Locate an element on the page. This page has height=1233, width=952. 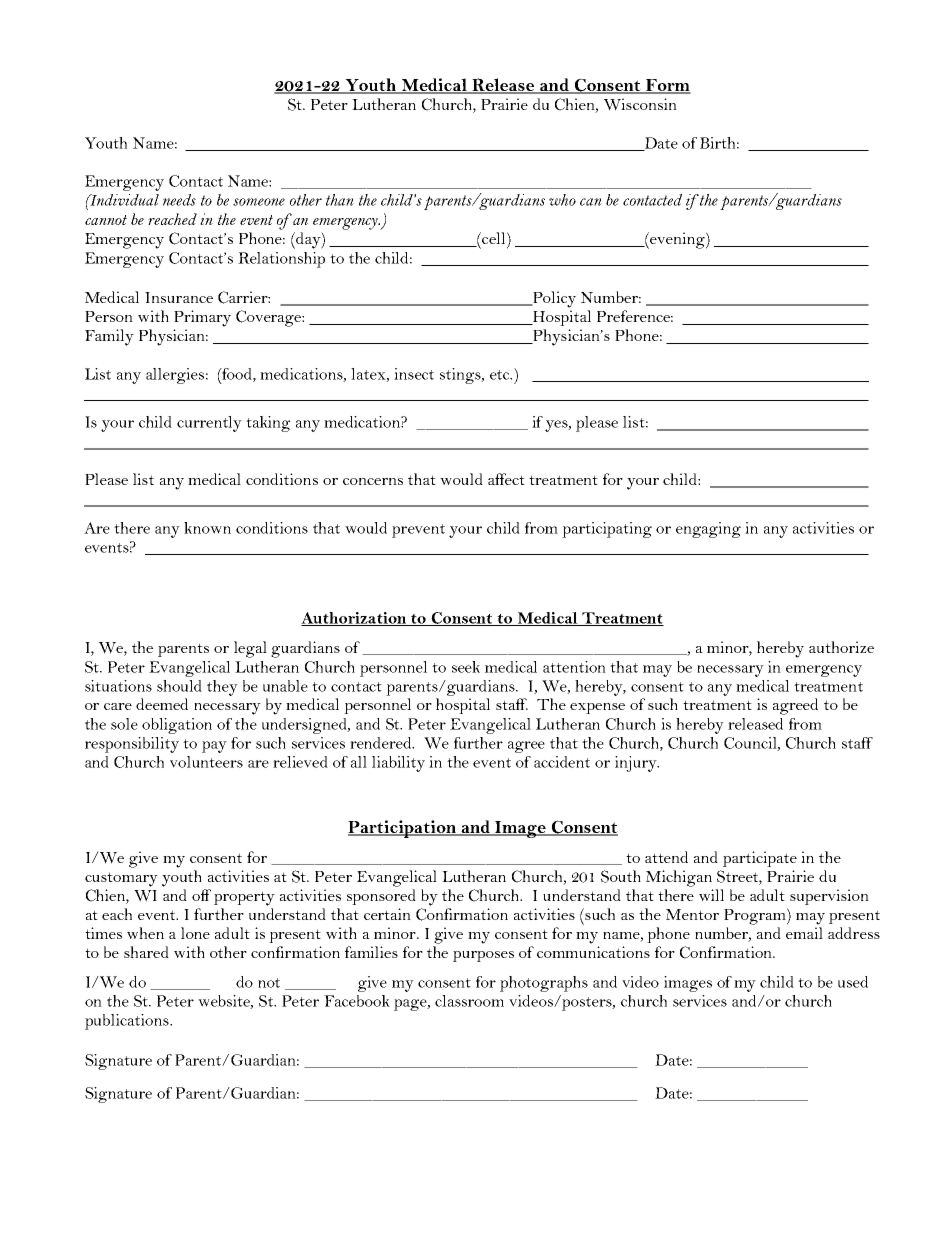
publications is located at coordinates (128, 1022).
